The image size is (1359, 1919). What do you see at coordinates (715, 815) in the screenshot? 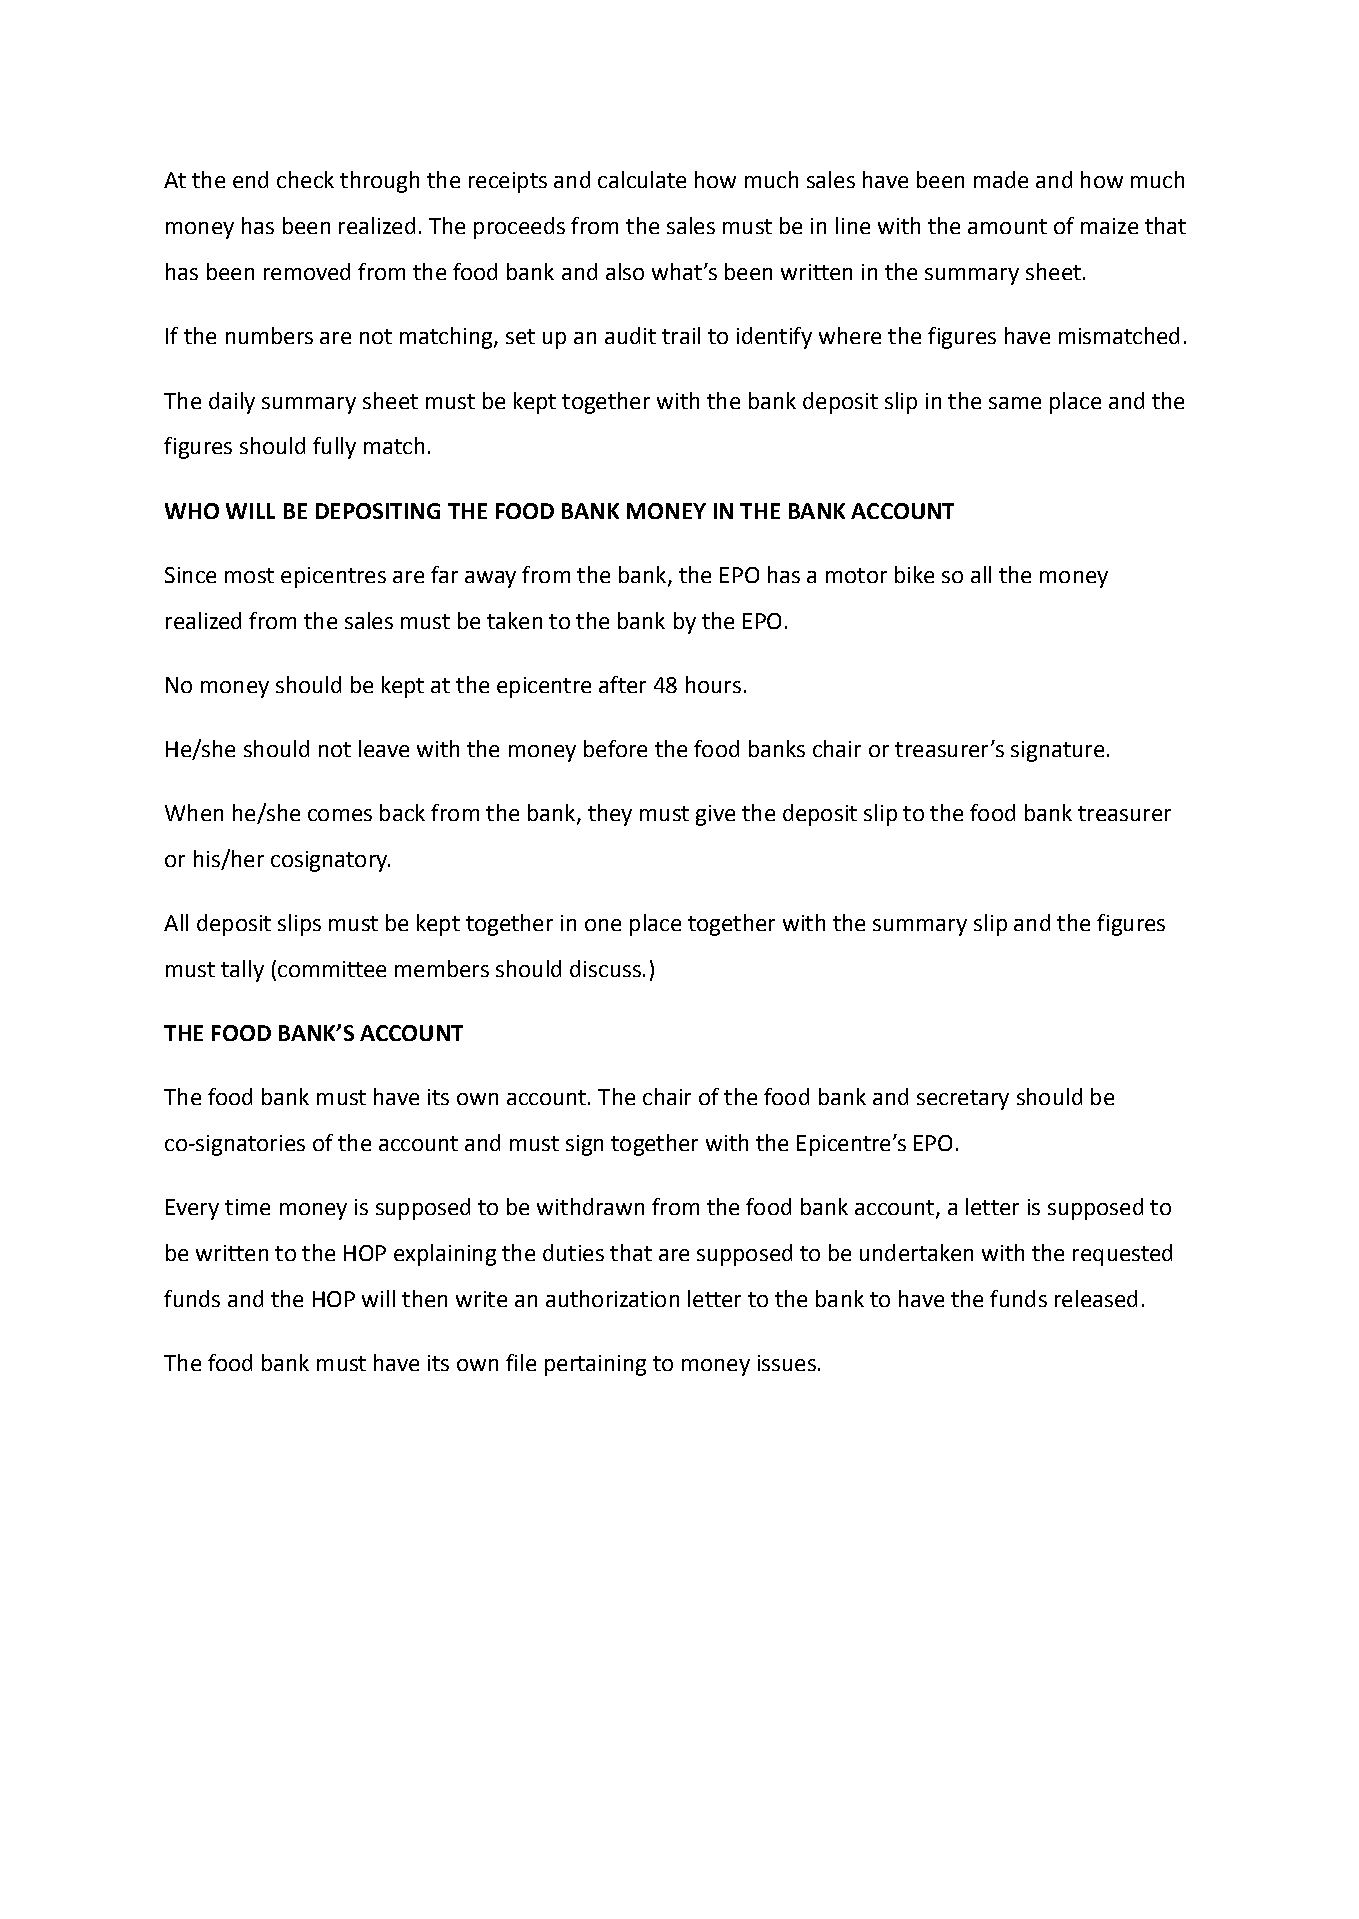
I see `give` at bounding box center [715, 815].
